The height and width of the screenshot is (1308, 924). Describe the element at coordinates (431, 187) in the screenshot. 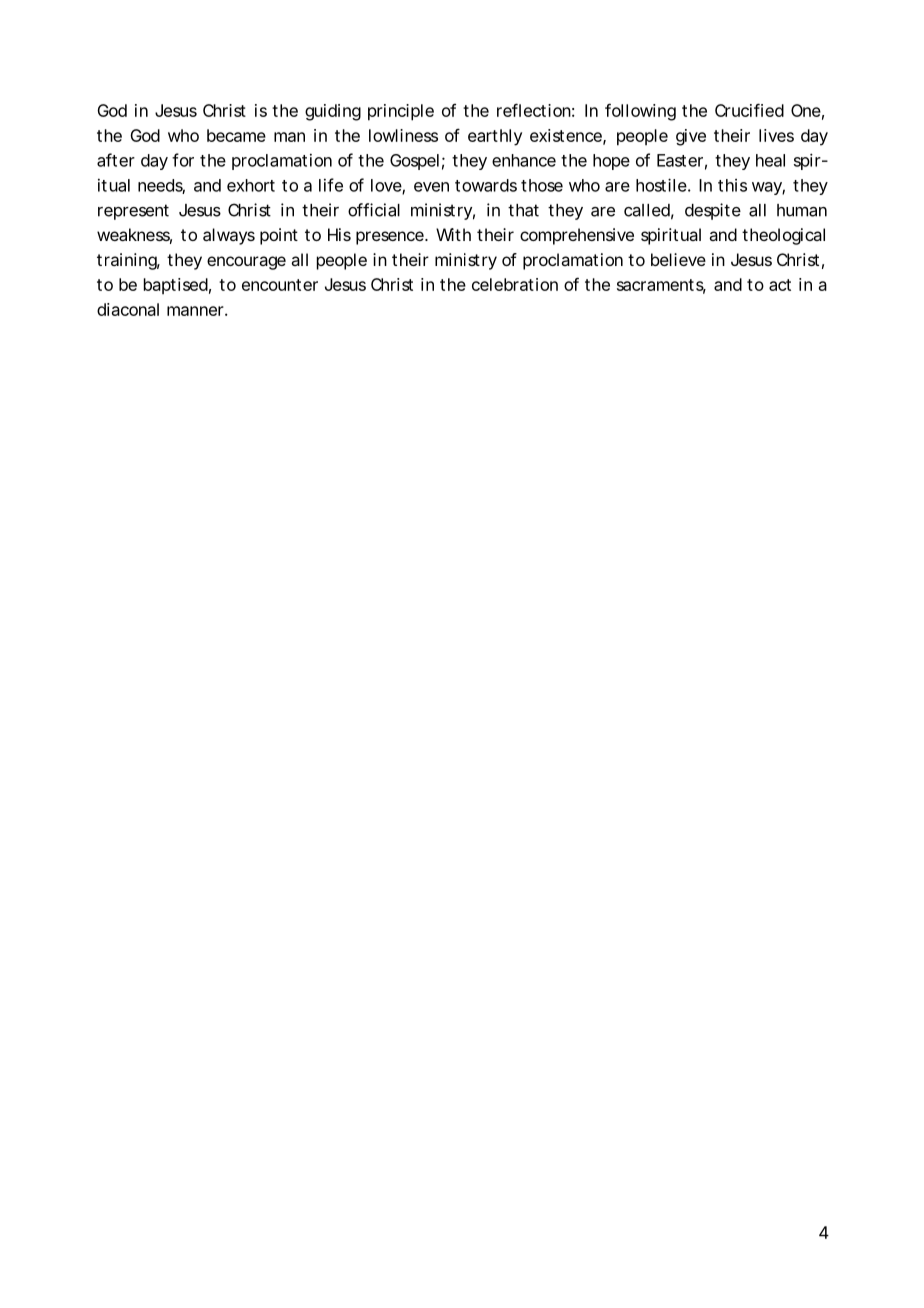

I see `even` at that location.
